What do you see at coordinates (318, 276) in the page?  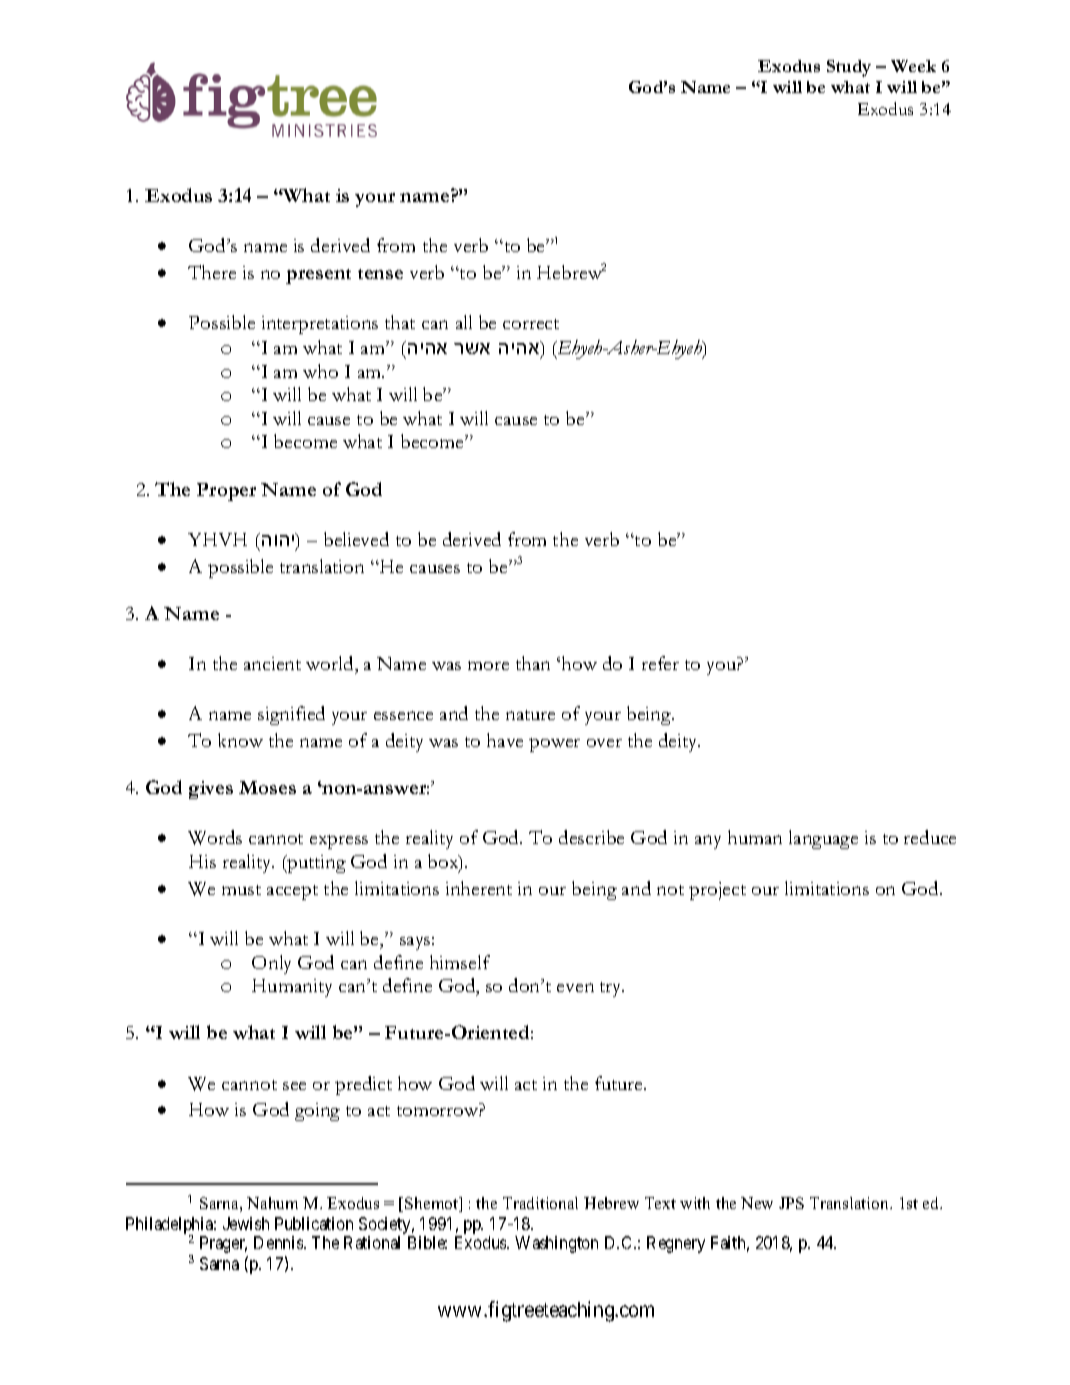 I see `present` at bounding box center [318, 276].
